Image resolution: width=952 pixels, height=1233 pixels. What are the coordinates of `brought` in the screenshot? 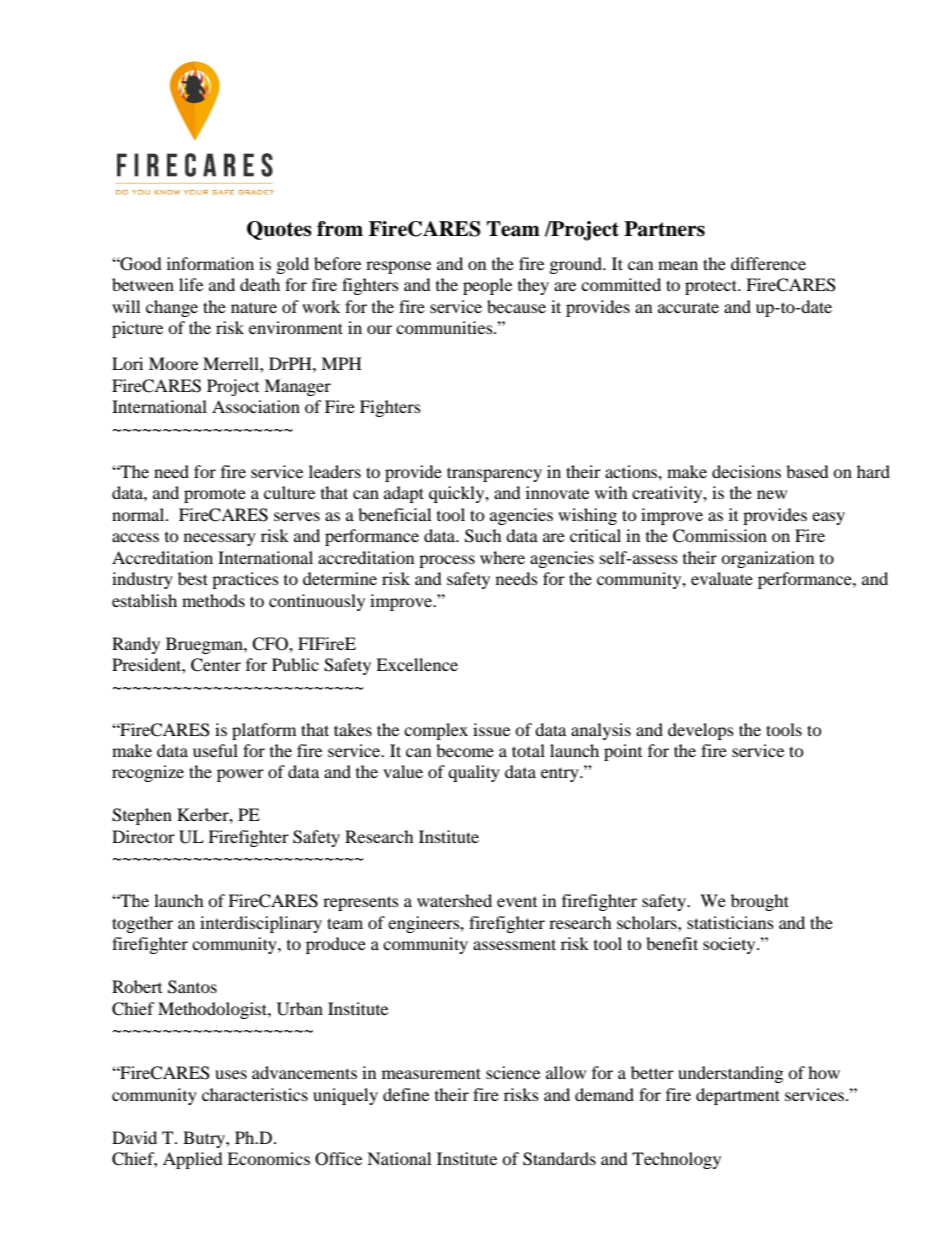 It's located at (760, 902).
